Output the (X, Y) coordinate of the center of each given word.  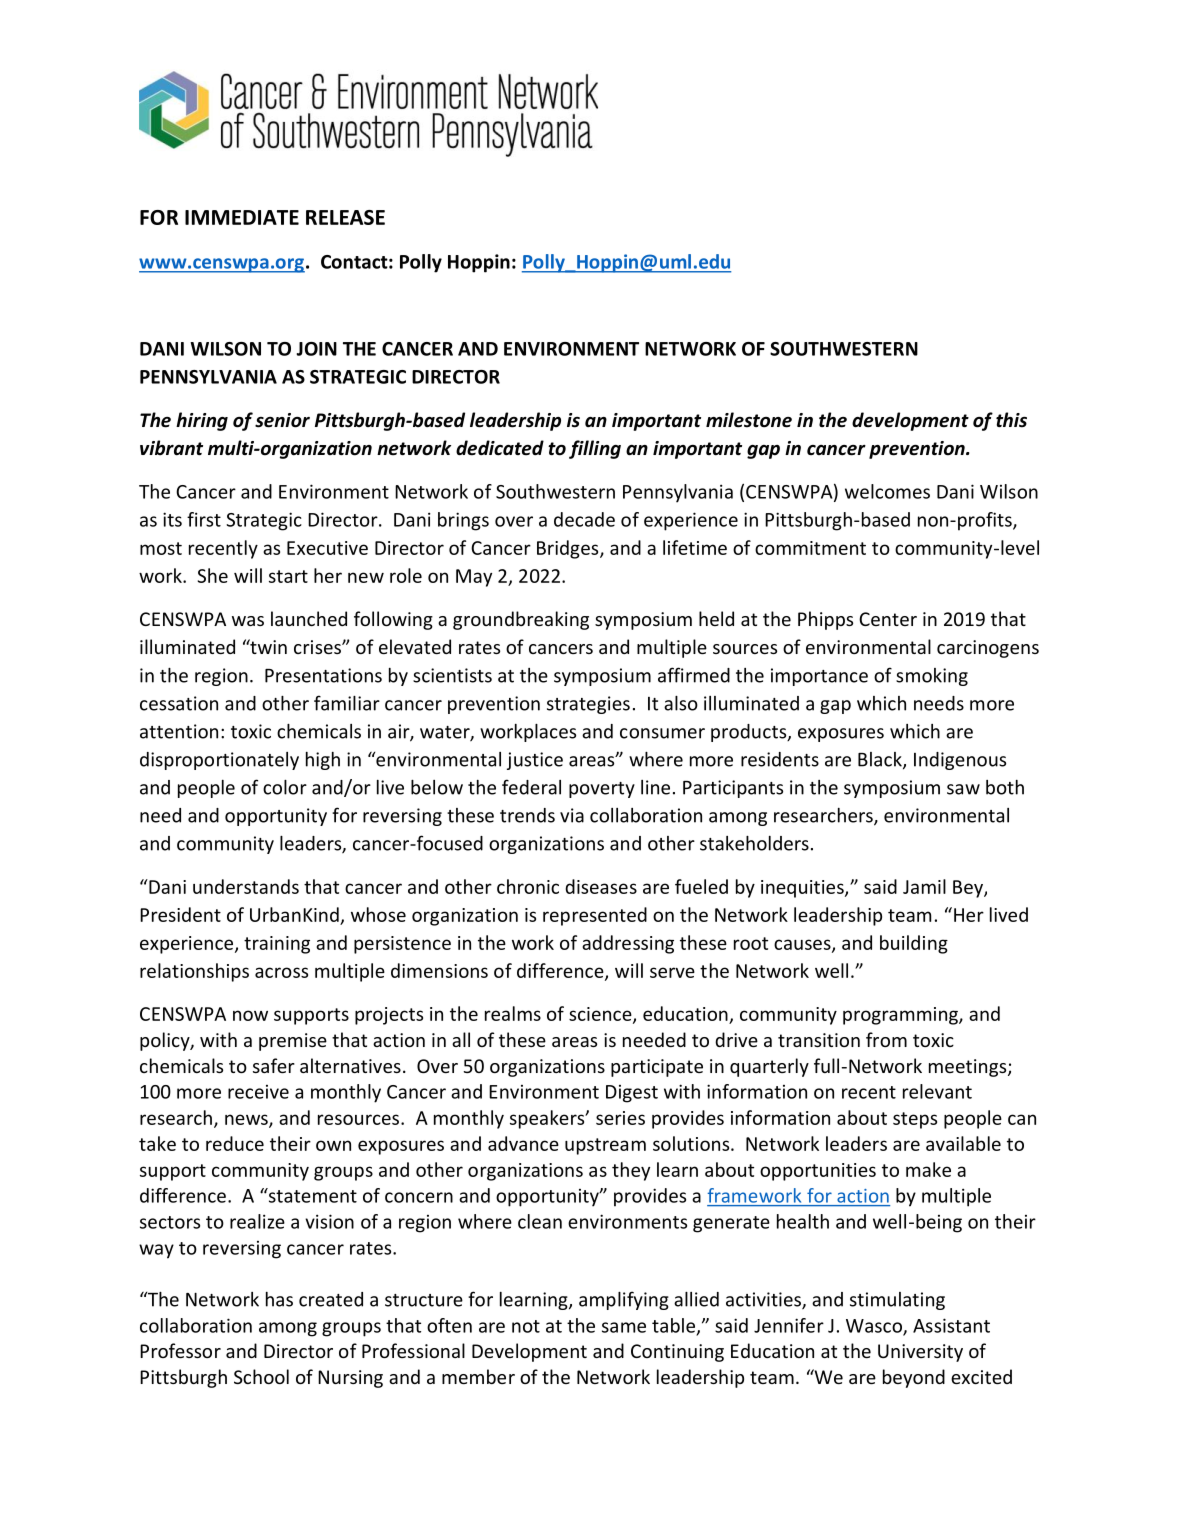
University (920, 1353)
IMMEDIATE (242, 217)
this (1011, 420)
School (261, 1376)
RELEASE (345, 217)
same (624, 1327)
